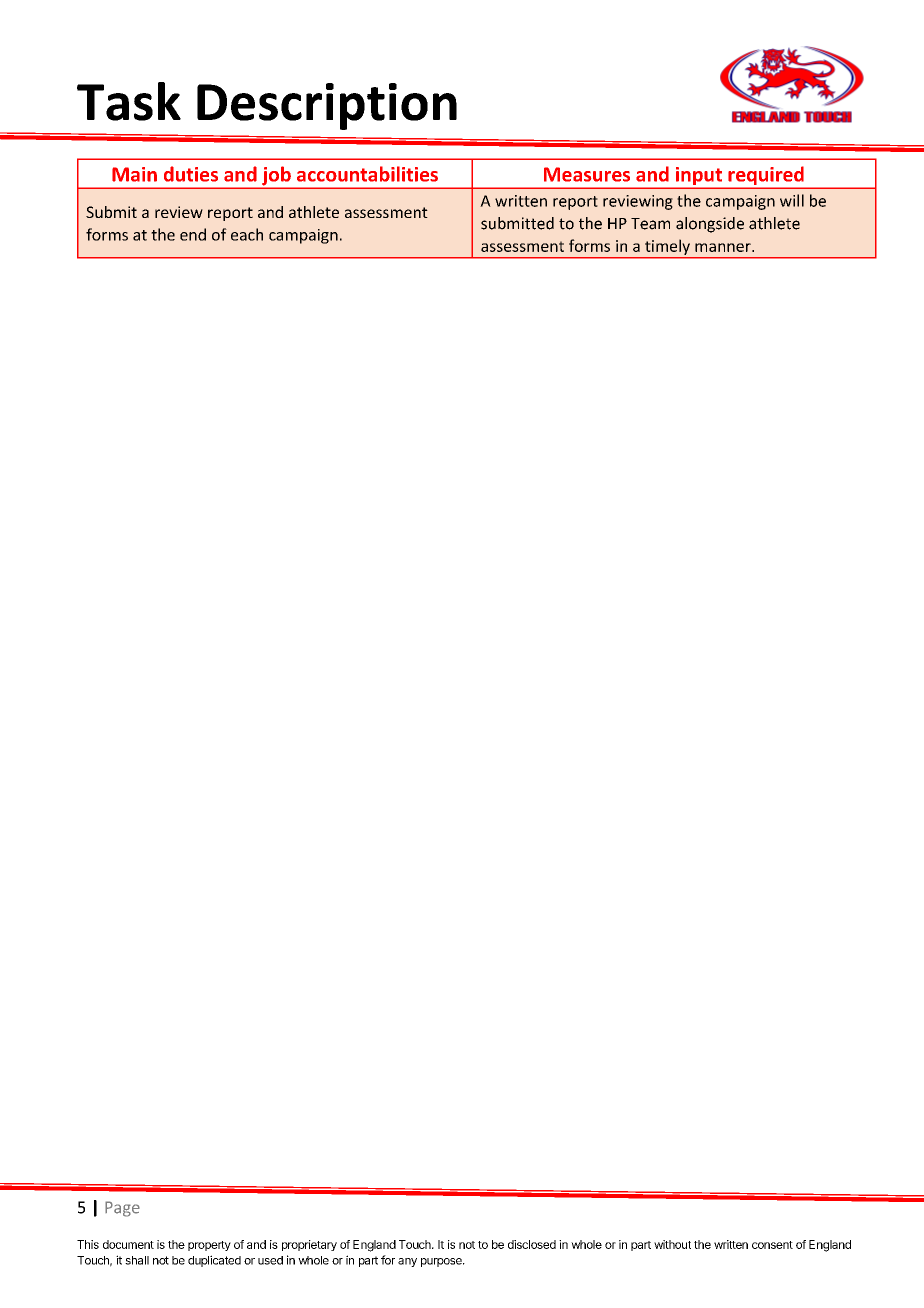 Image resolution: width=924 pixels, height=1308 pixels. I want to click on accountabilities, so click(367, 174).
